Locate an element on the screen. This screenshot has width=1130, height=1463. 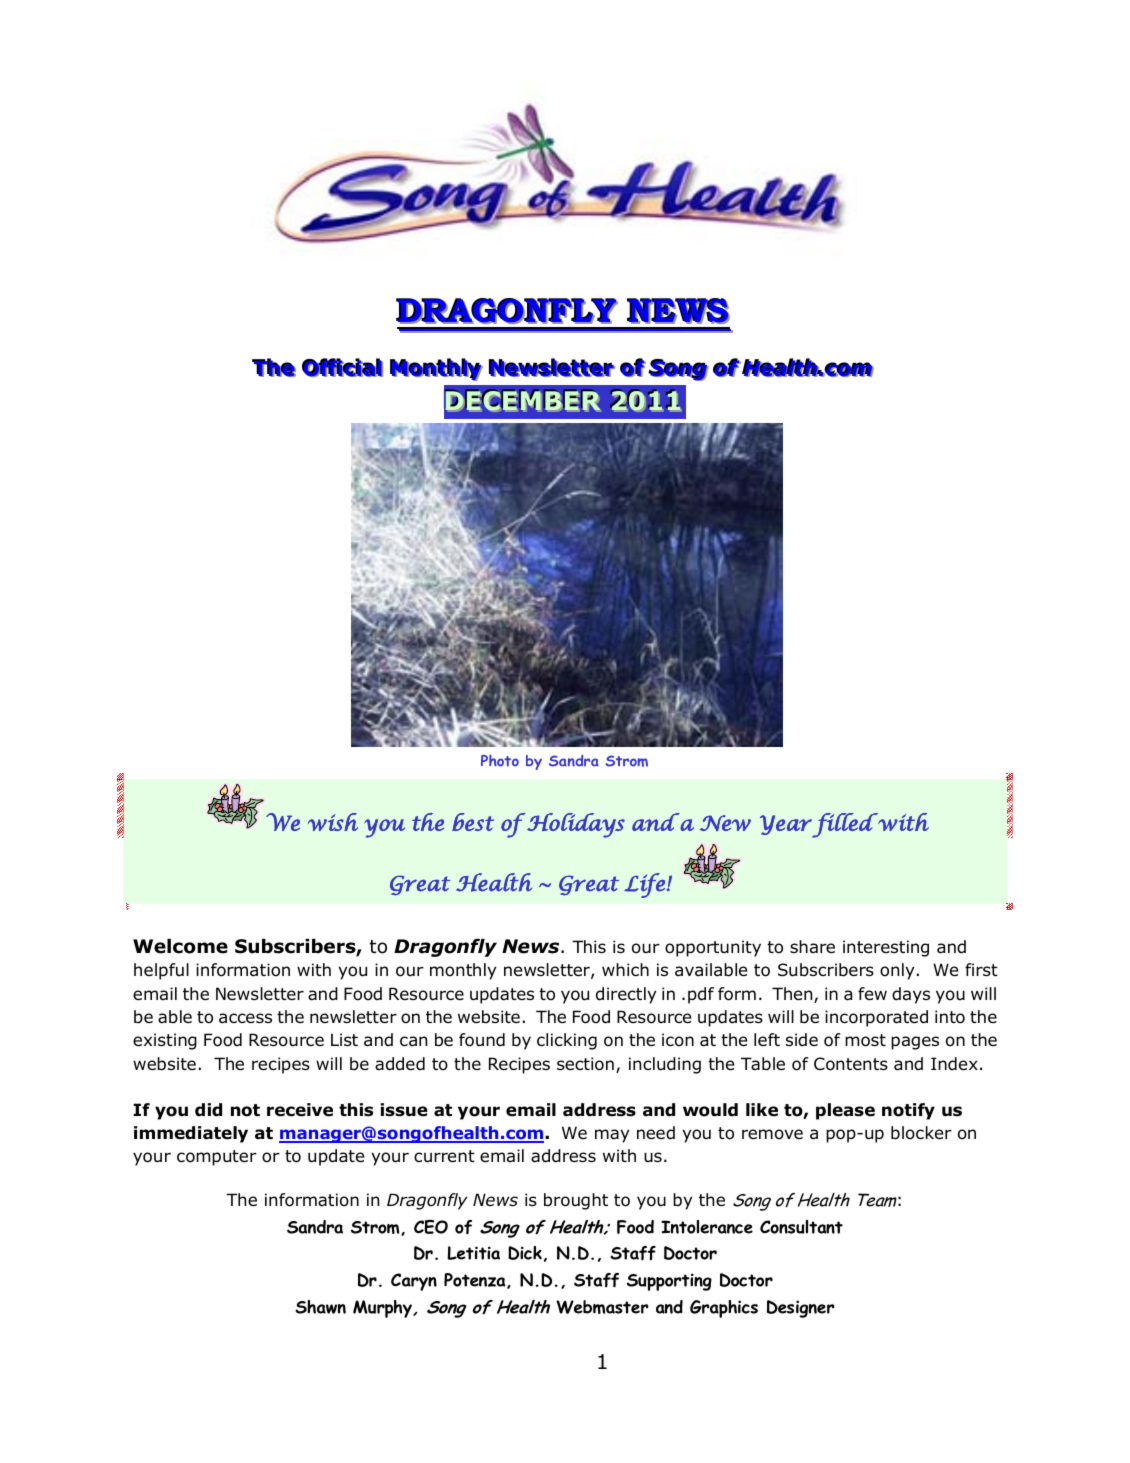
access is located at coordinates (245, 1018).
